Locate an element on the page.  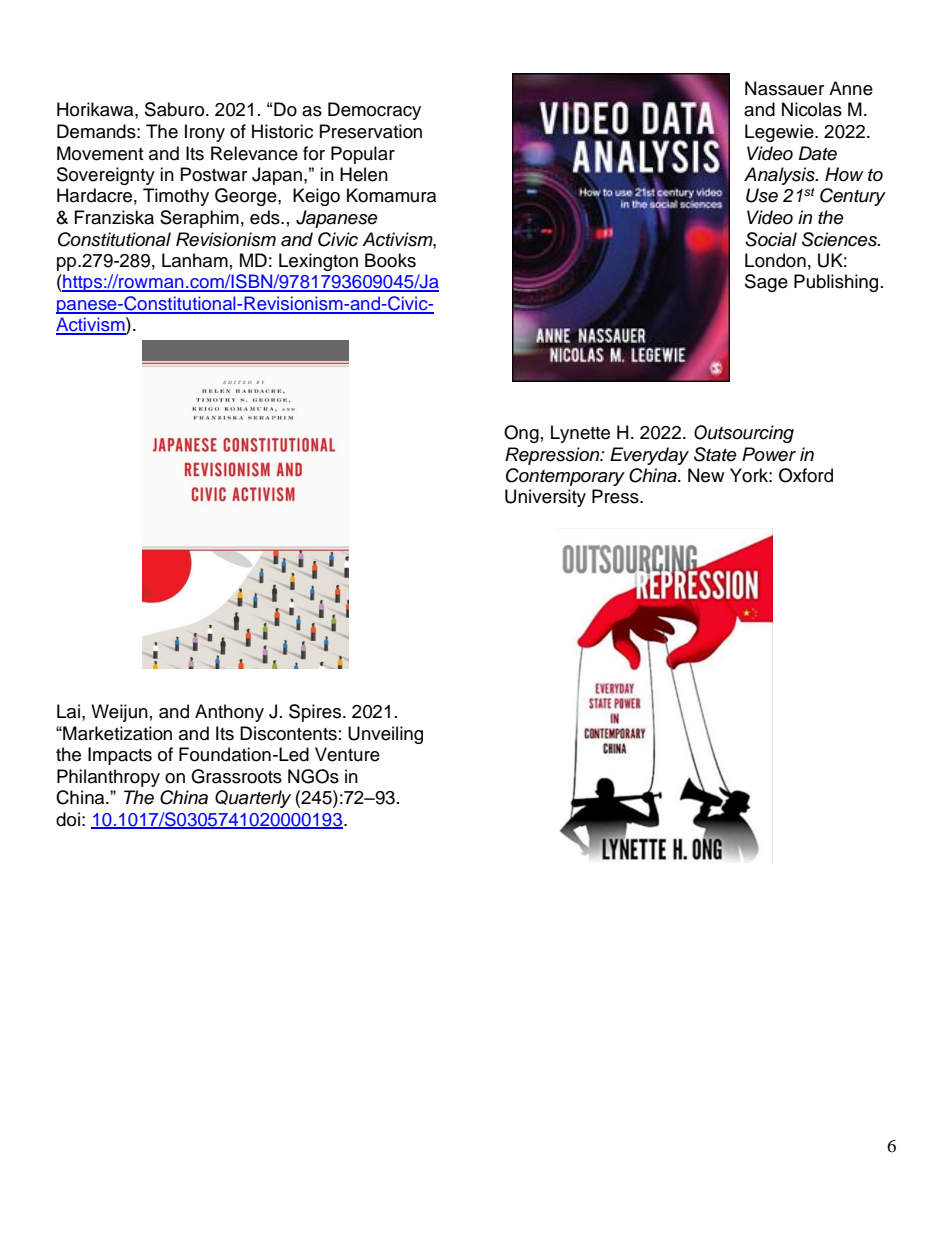
Irony is located at coordinates (205, 133).
